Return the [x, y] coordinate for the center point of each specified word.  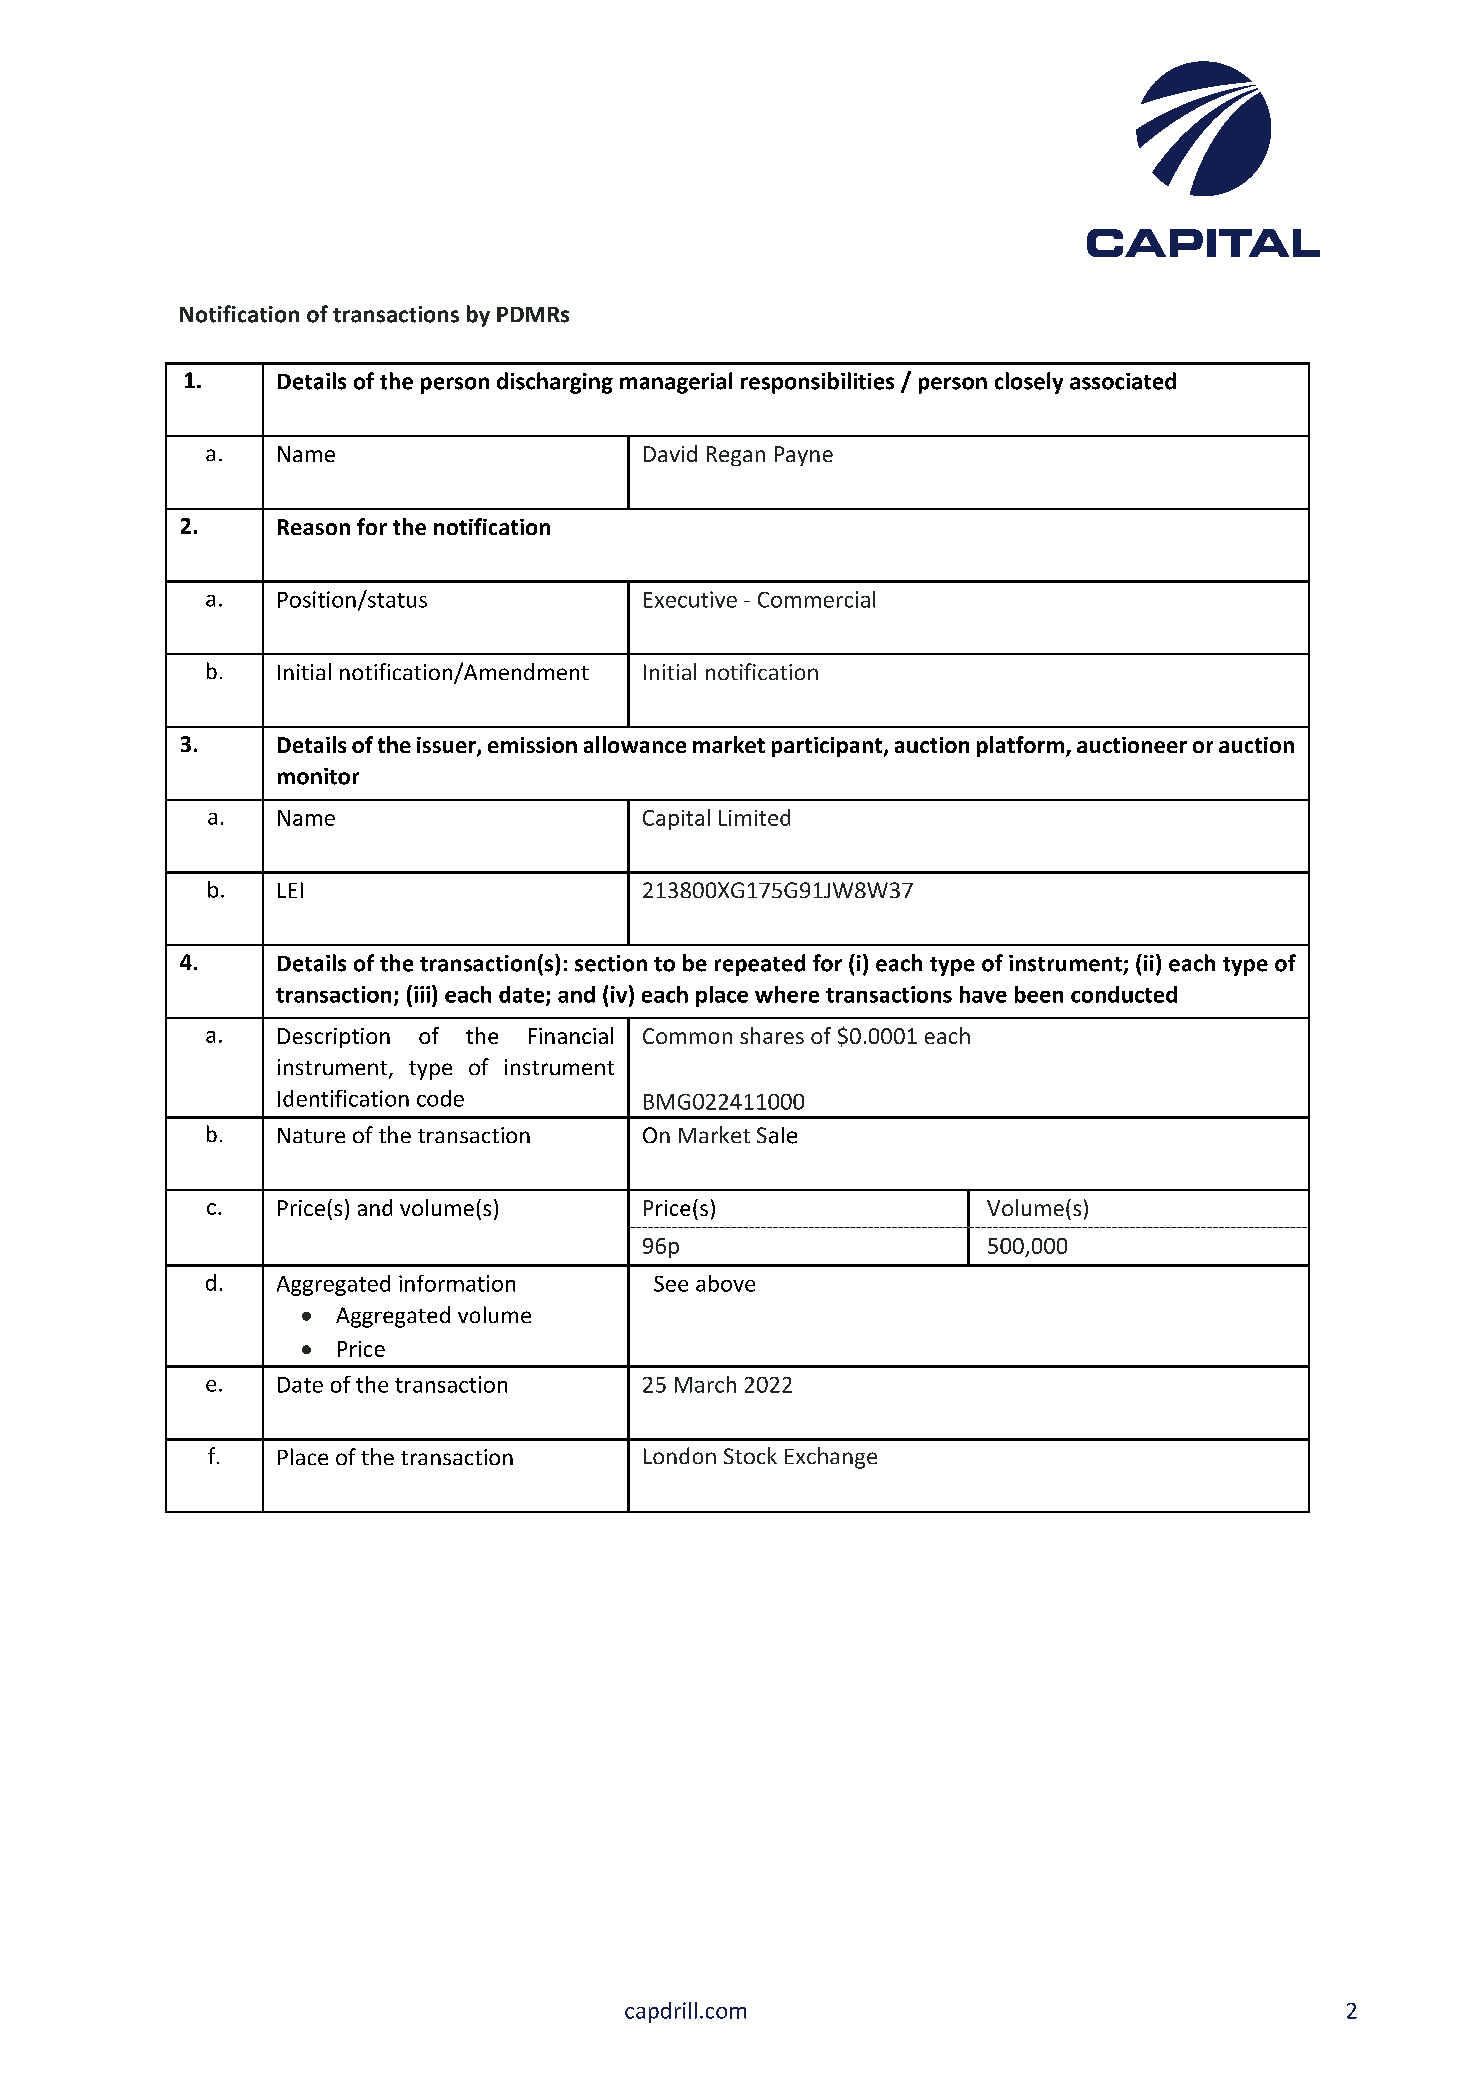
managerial [676, 383]
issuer [447, 746]
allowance [635, 744]
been [1039, 994]
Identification [343, 1098]
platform [1022, 746]
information [457, 1283]
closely [1029, 383]
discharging [555, 383]
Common [687, 1036]
